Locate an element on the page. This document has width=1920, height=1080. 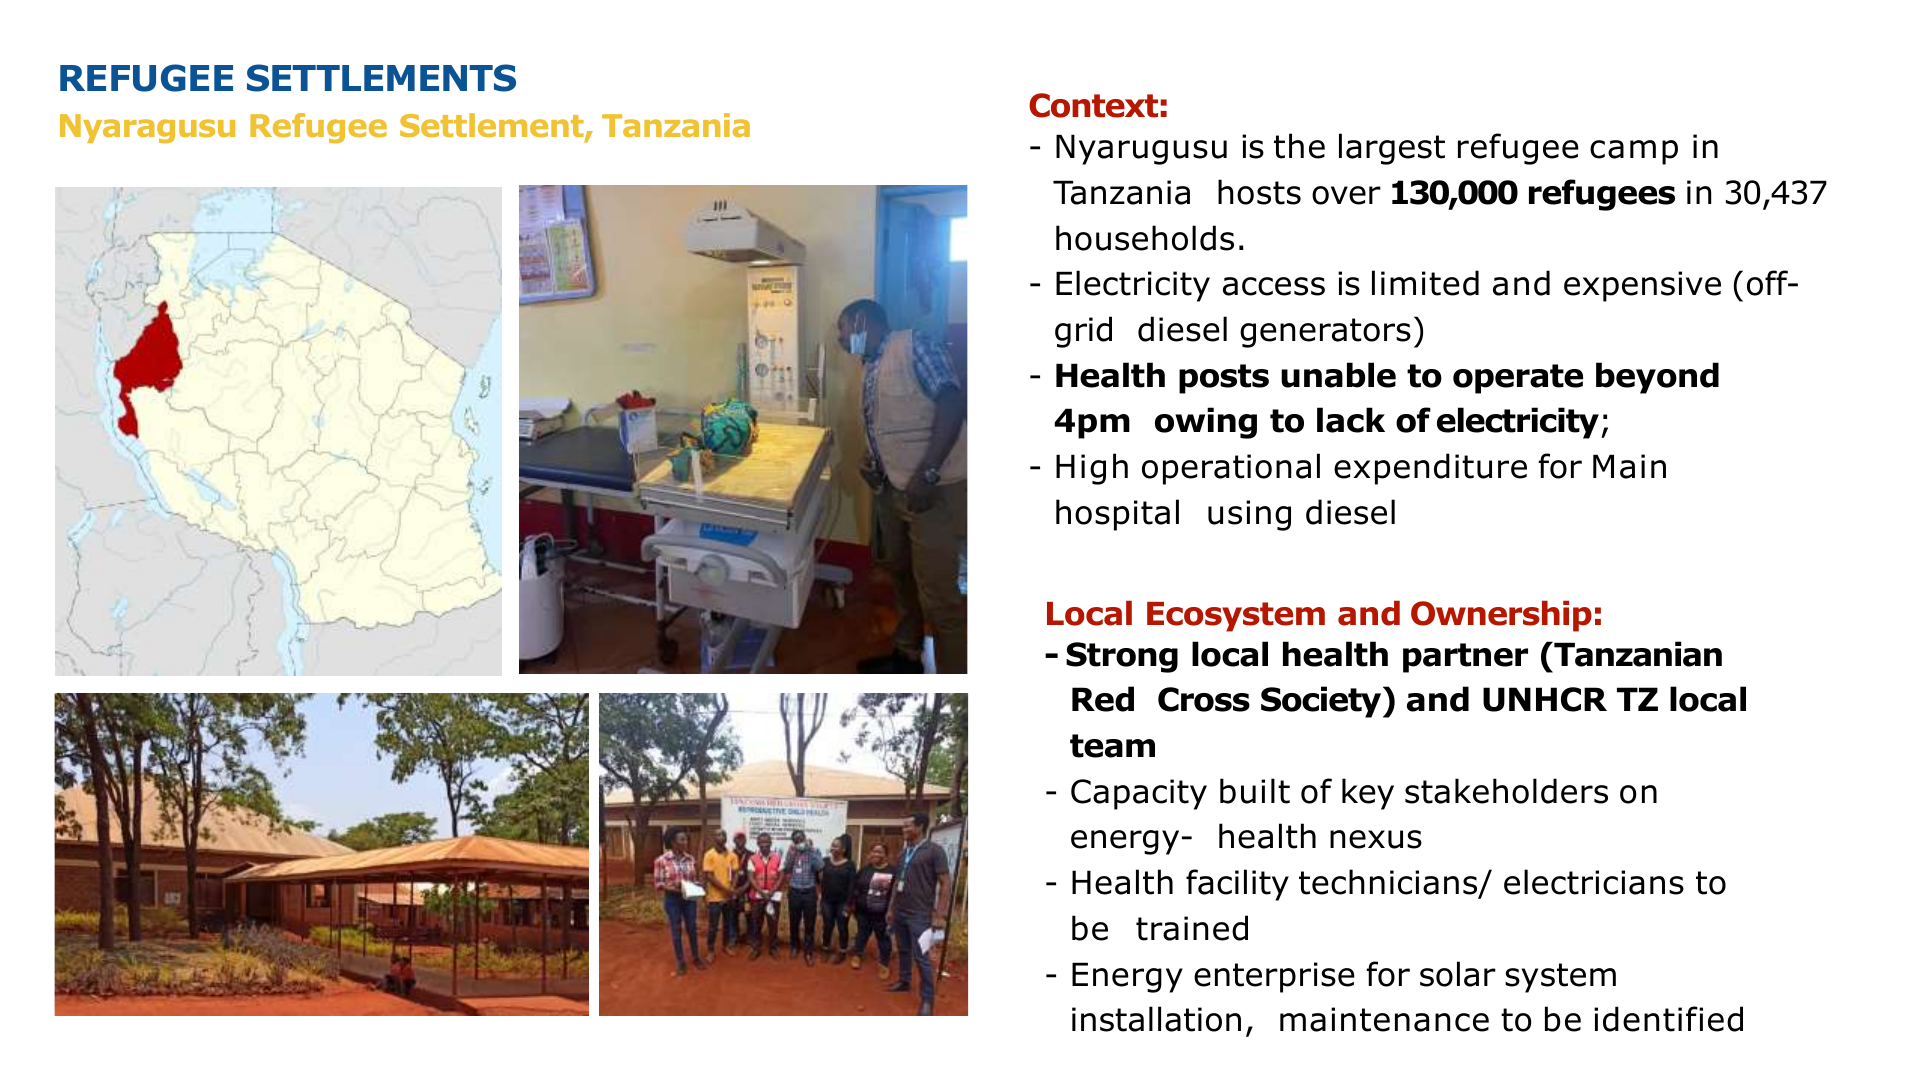
solar is located at coordinates (1458, 974).
